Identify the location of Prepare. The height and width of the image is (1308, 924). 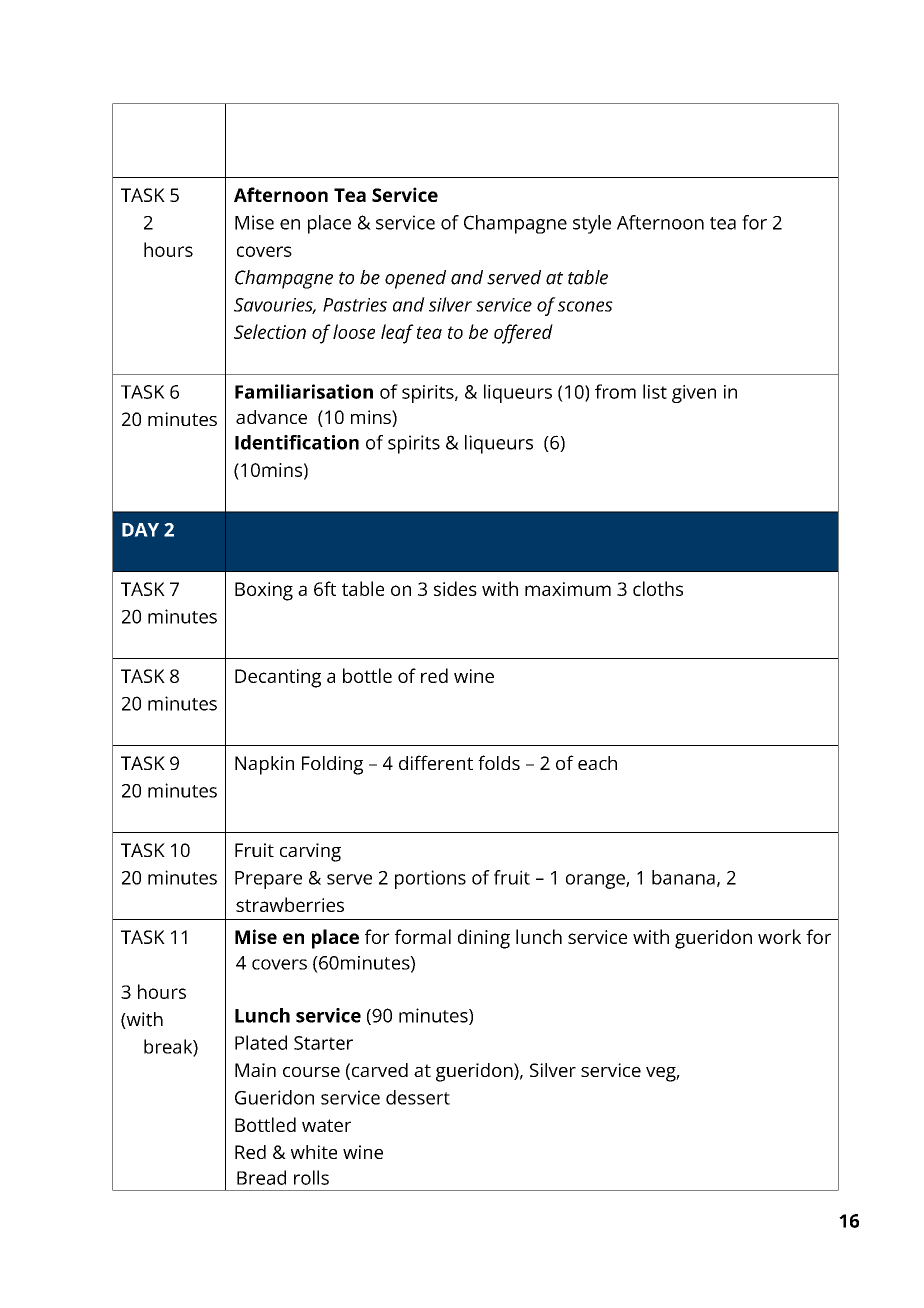
(268, 880).
